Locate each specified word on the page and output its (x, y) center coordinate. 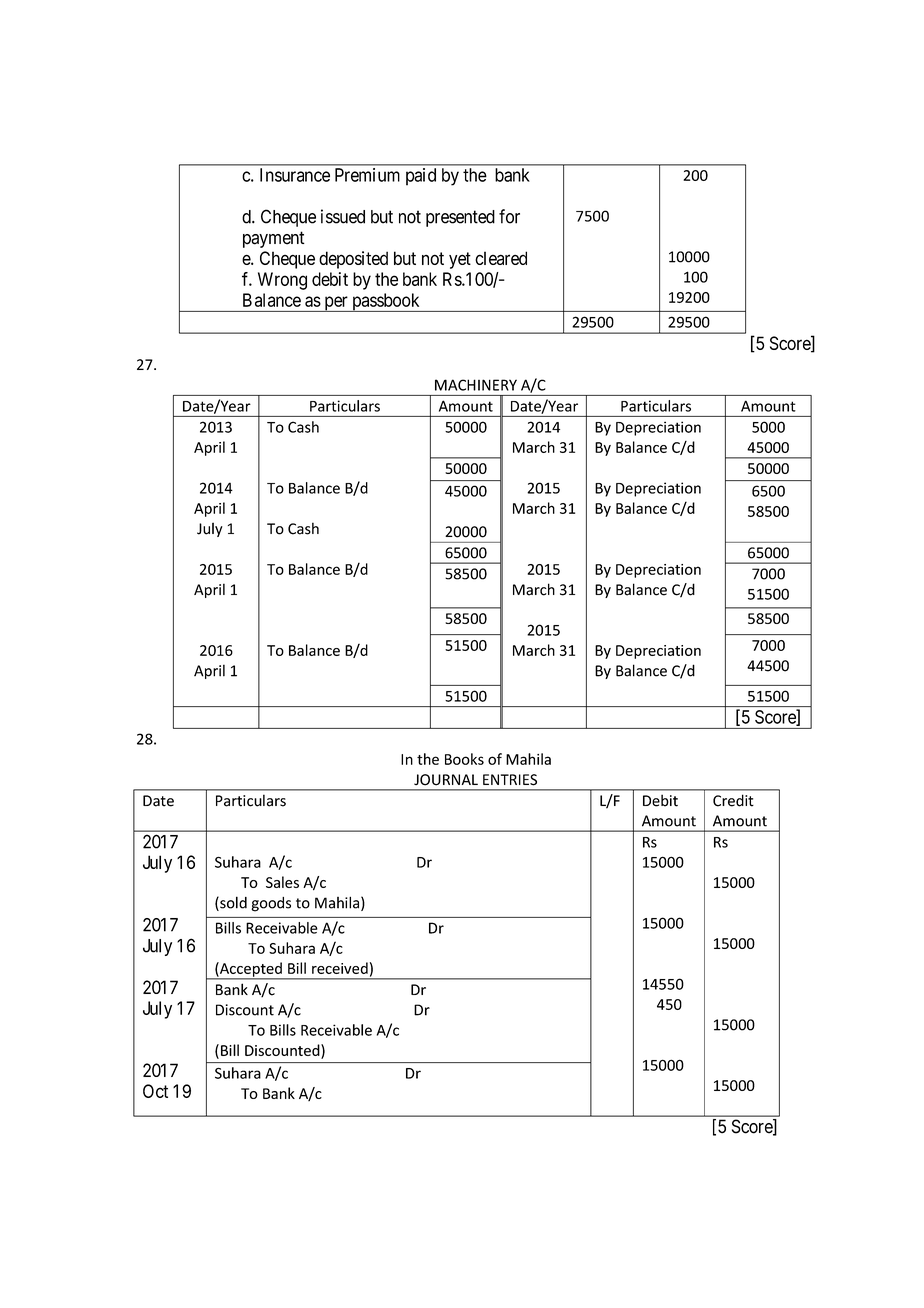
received (340, 968)
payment (274, 239)
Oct (155, 1091)
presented (460, 218)
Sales (282, 882)
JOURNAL (446, 780)
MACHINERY (476, 385)
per (336, 304)
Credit (733, 800)
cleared (501, 258)
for (509, 216)
